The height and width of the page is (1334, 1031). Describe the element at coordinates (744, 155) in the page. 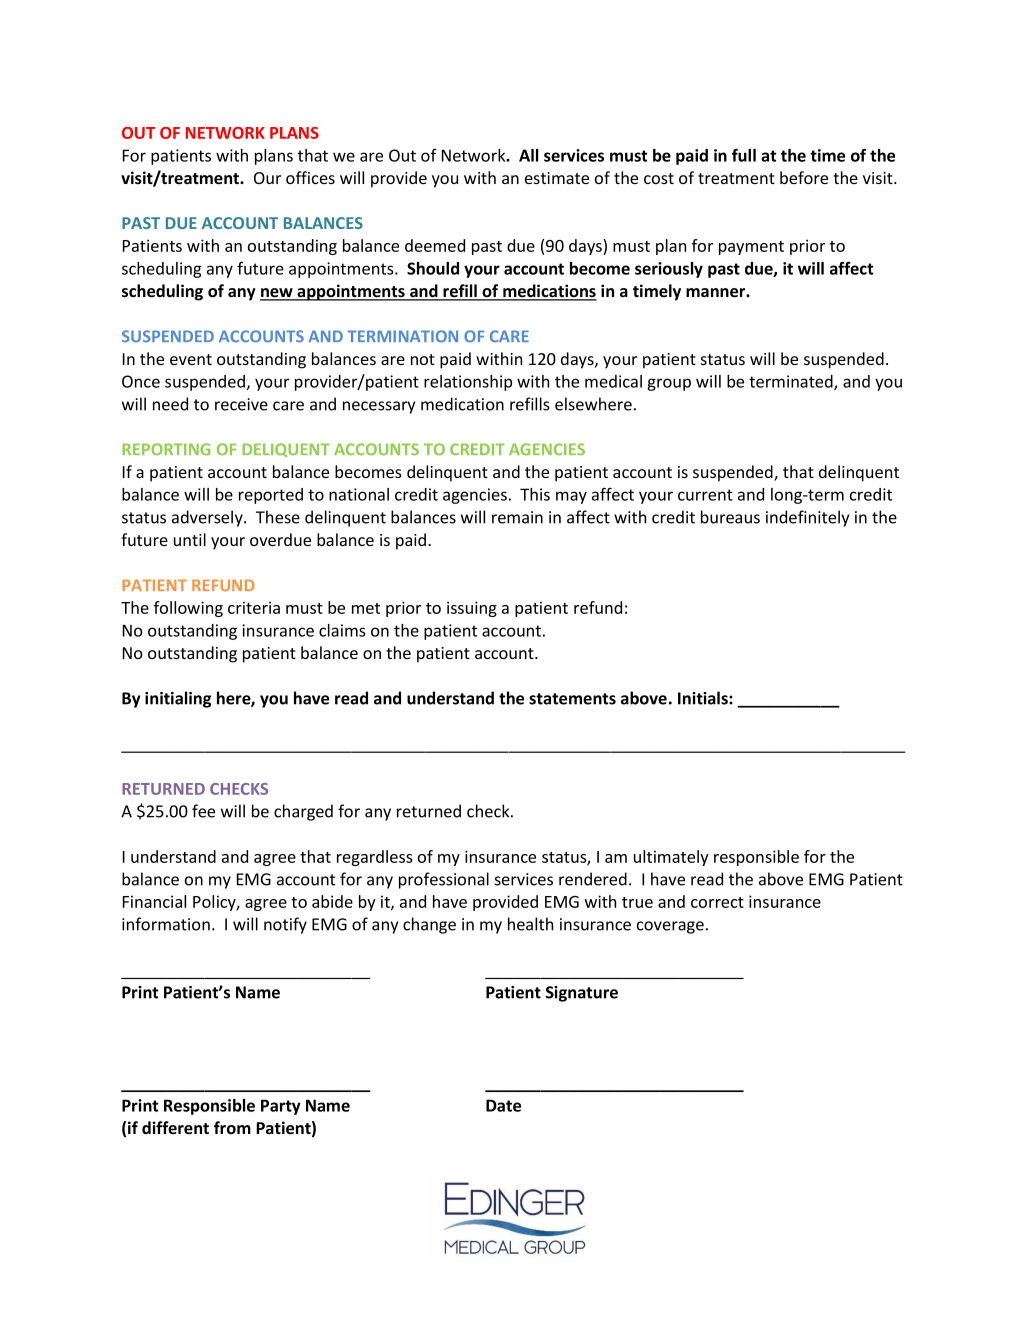

I see `full` at that location.
